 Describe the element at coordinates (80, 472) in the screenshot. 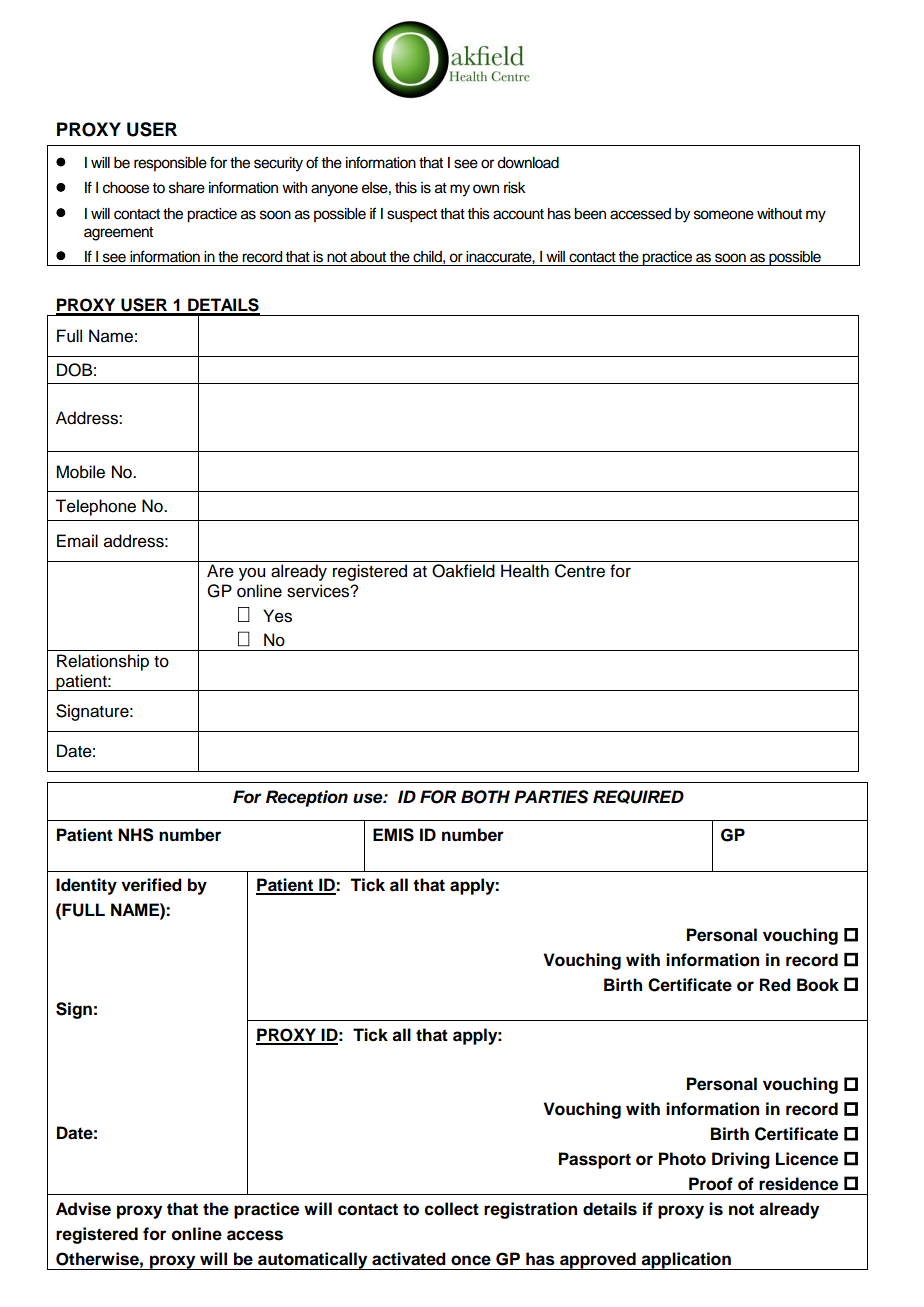

I see `Mobile` at that location.
